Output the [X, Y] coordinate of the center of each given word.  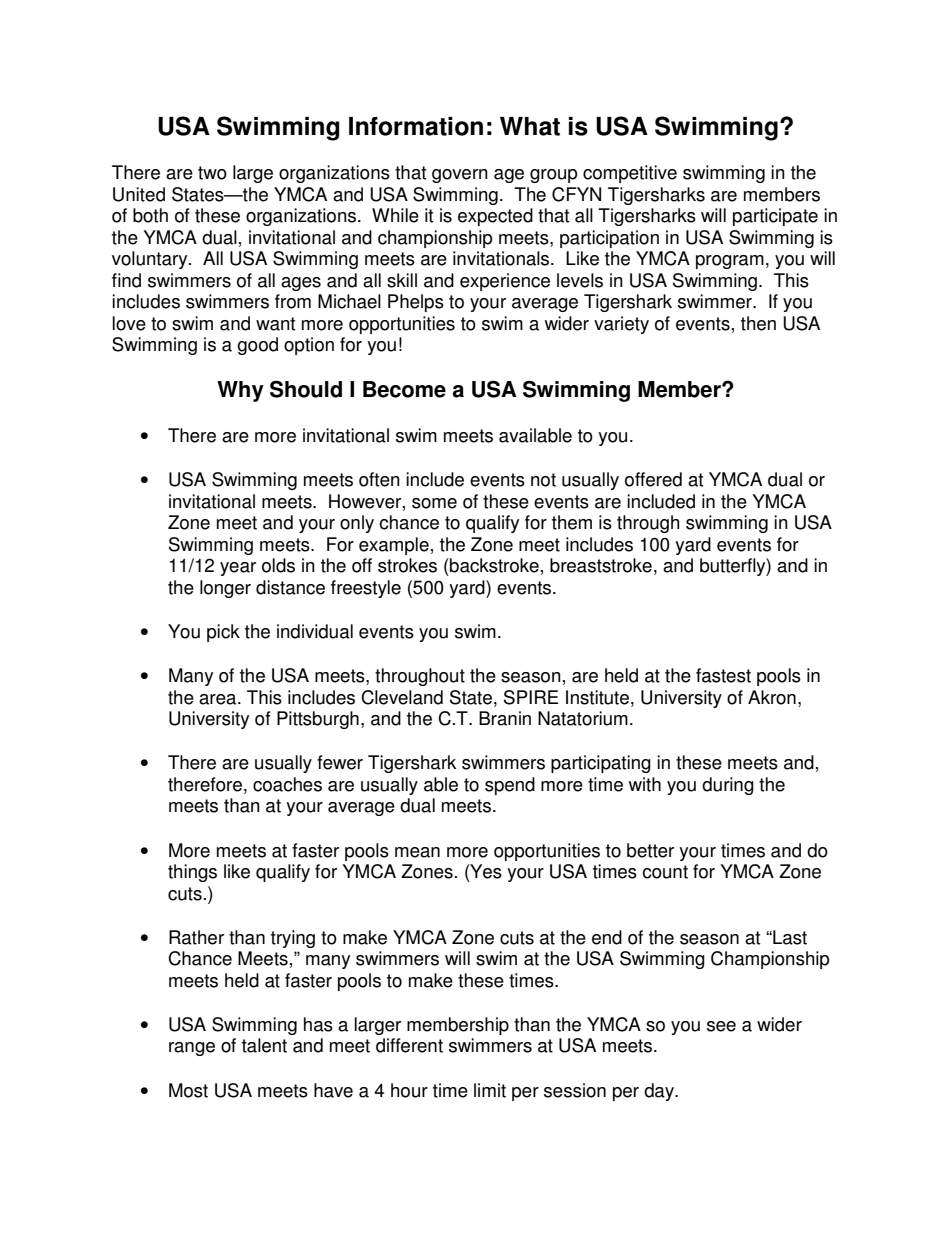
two [212, 173]
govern [460, 176]
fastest [723, 675]
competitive [630, 174]
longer [225, 589]
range [192, 1049]
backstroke [493, 565]
